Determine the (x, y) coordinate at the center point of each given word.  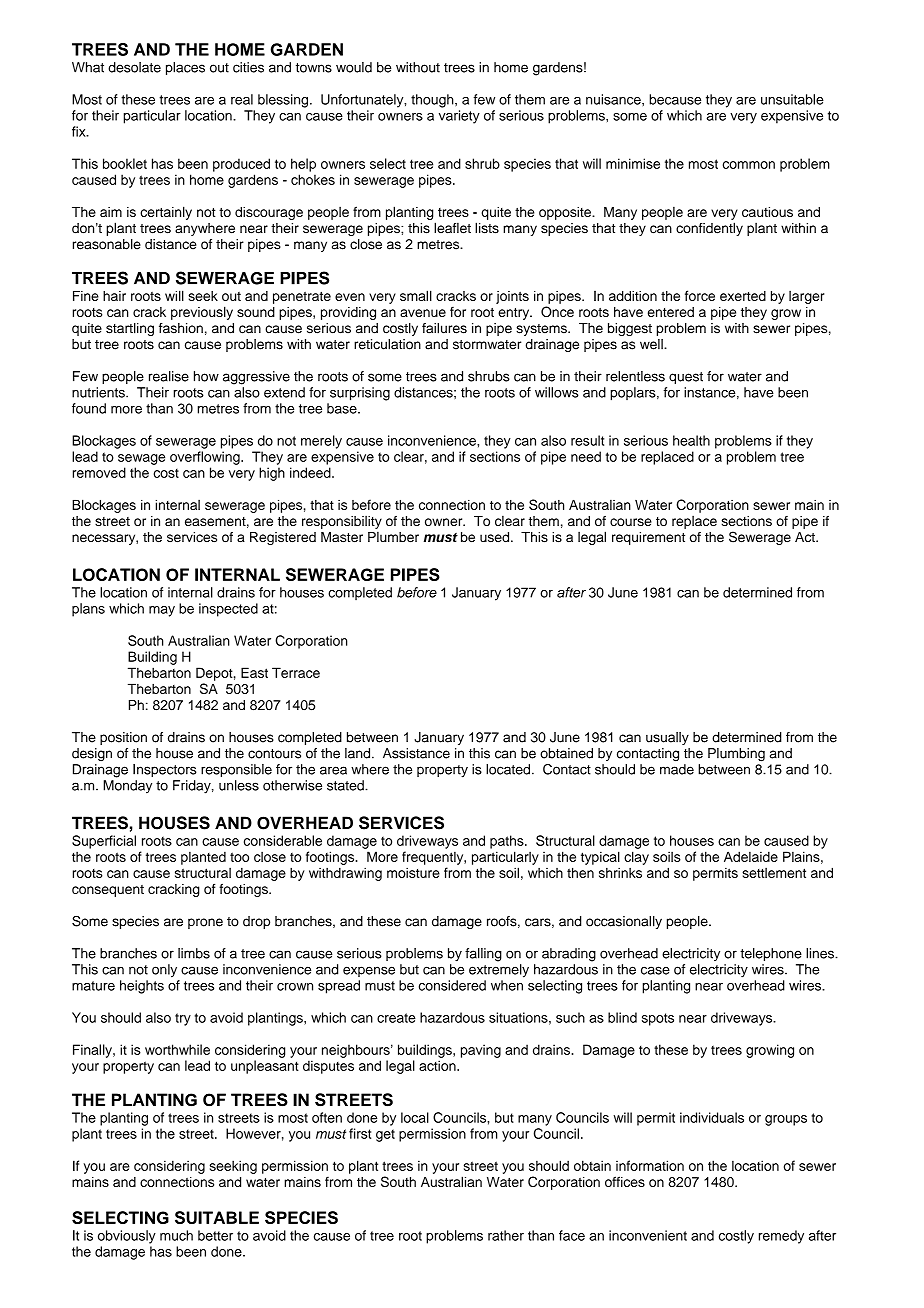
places (185, 68)
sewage (141, 459)
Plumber (393, 537)
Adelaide (751, 856)
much (176, 1235)
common (749, 165)
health (691, 440)
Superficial (104, 842)
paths (508, 842)
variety (459, 117)
